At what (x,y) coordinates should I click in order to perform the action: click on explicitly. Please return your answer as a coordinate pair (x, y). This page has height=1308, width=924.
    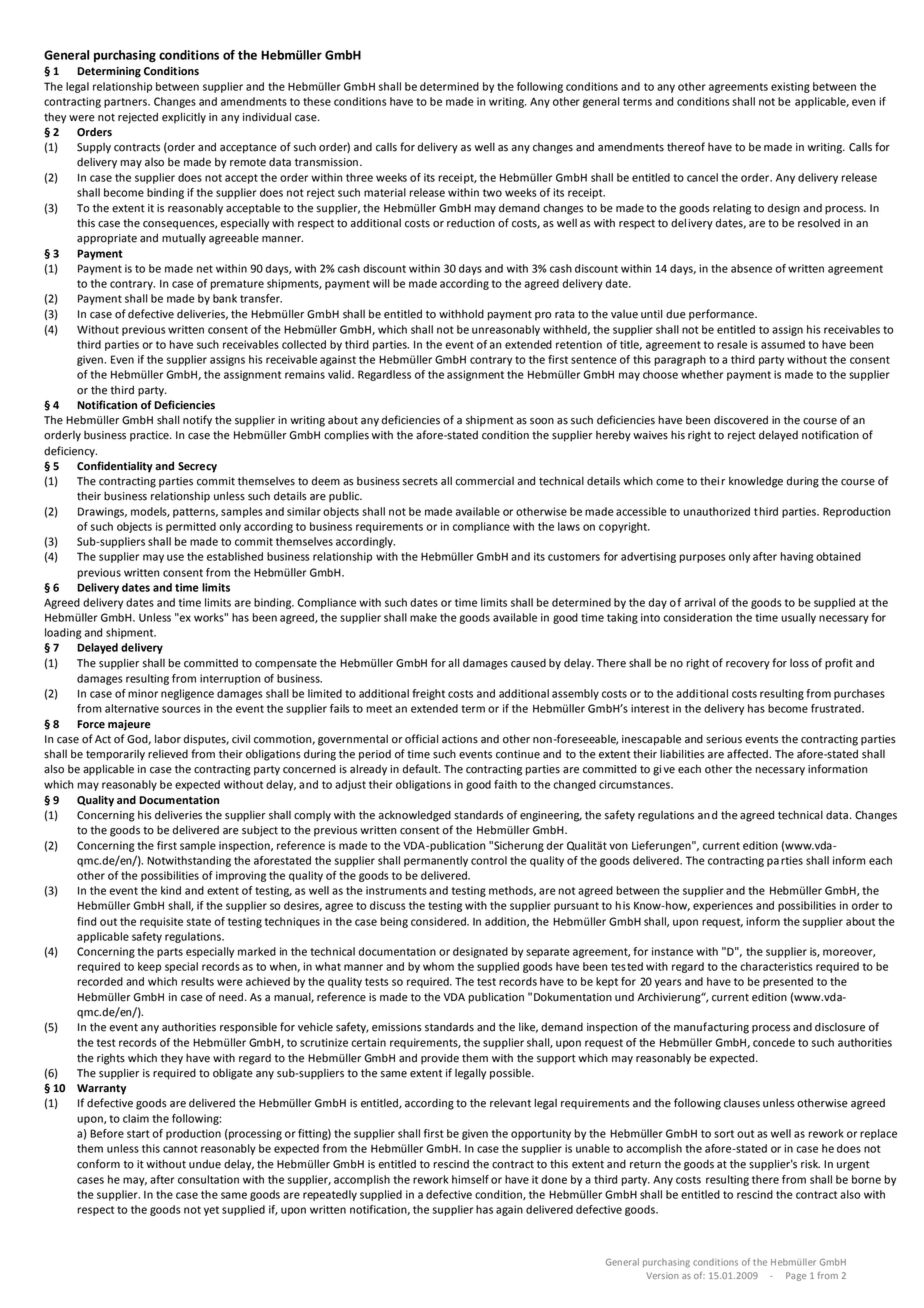
    Looking at the image, I should click on (184, 118).
